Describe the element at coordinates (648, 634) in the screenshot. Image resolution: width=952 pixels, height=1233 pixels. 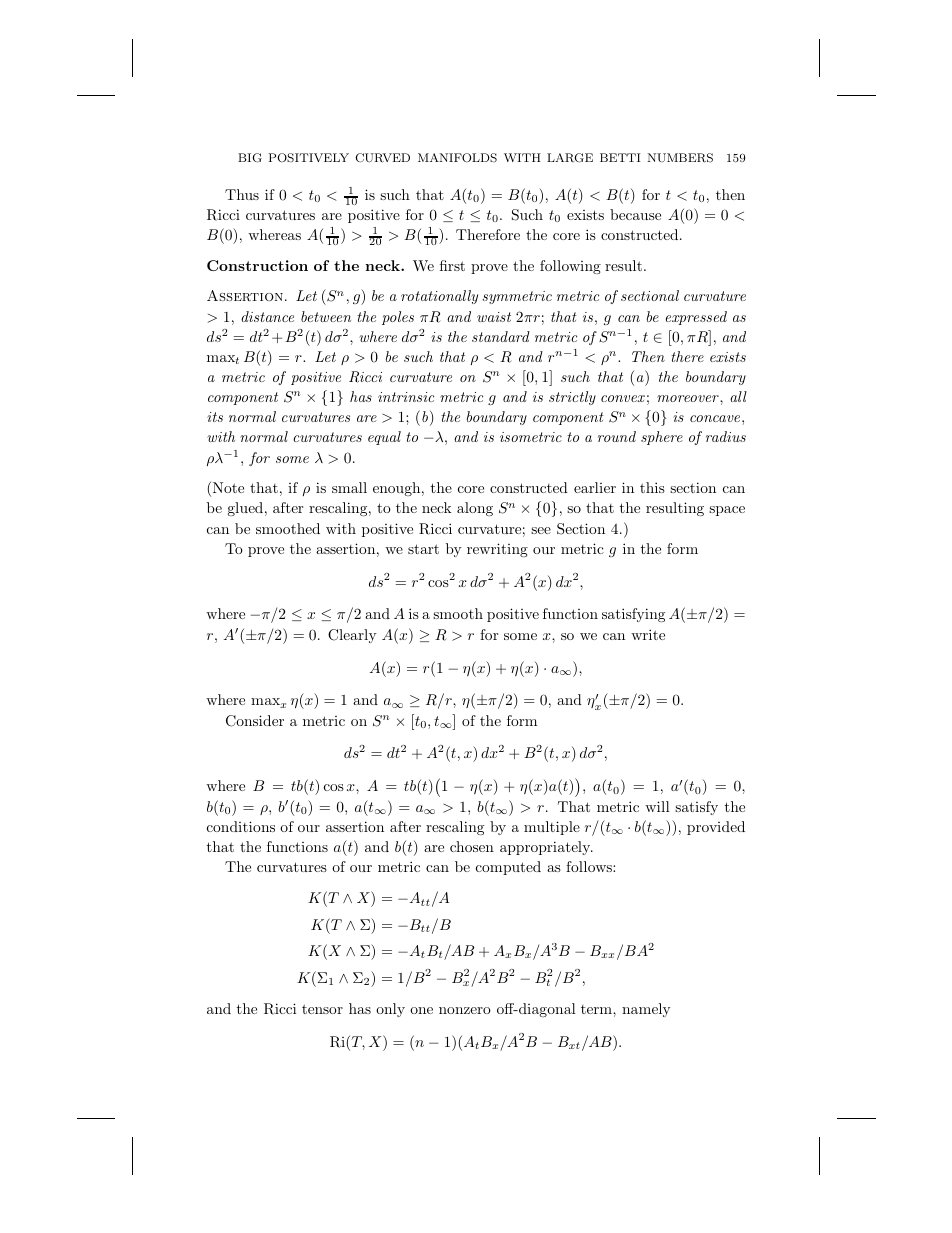
I see `write` at that location.
